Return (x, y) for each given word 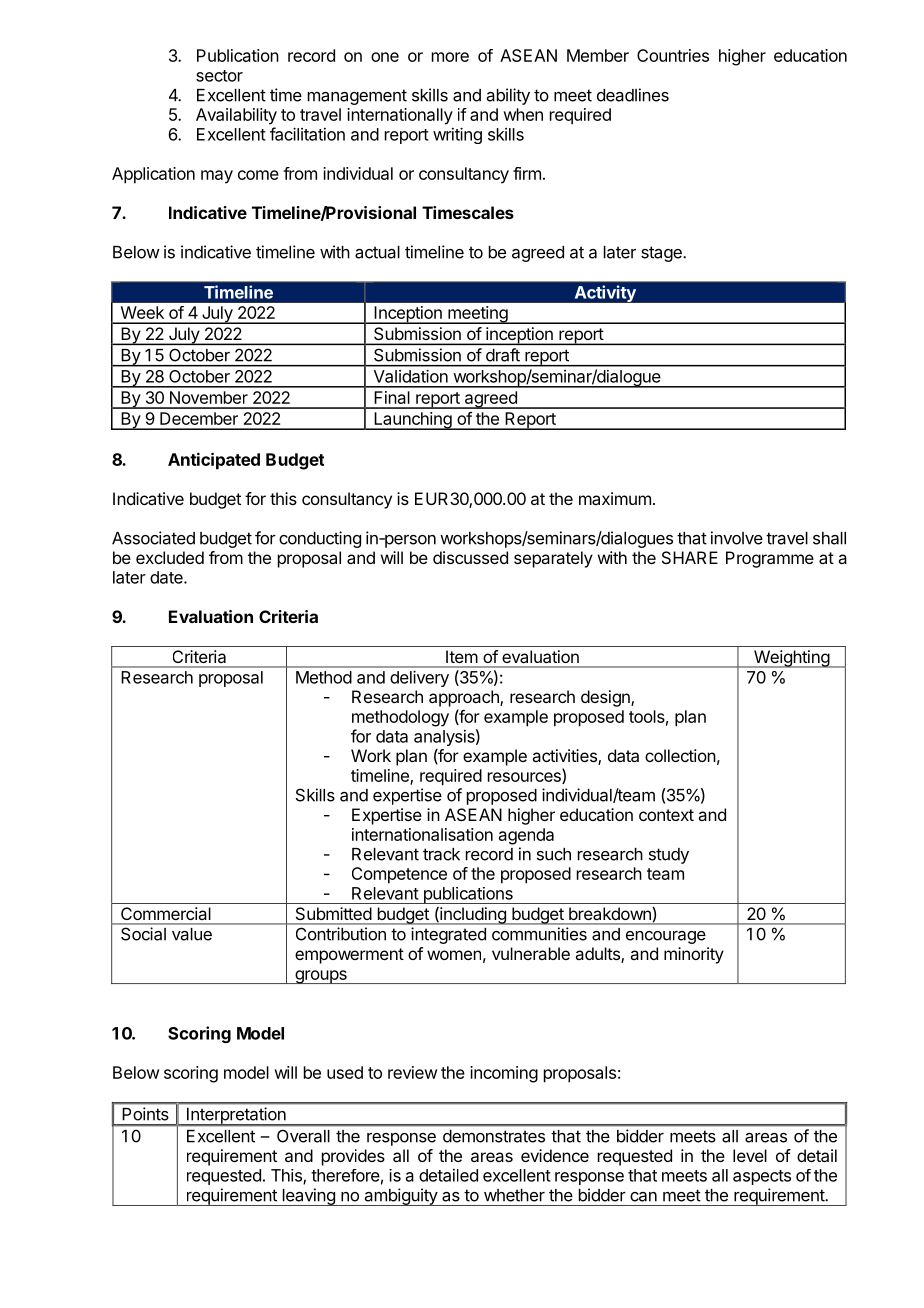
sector (219, 76)
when (523, 114)
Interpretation (236, 1116)
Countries (673, 55)
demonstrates (494, 1136)
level (750, 1155)
